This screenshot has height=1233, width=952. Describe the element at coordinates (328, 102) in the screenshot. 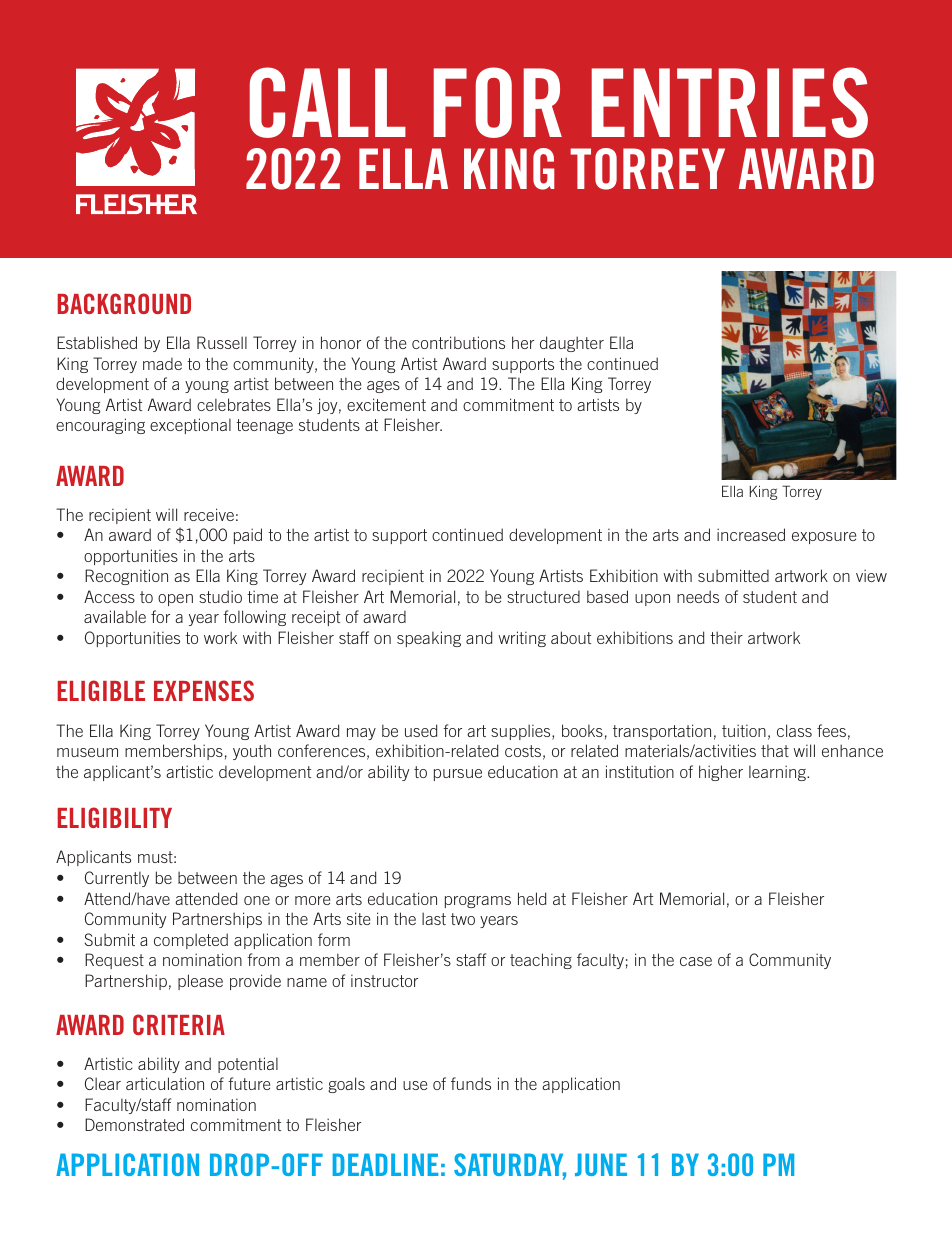

I see `CALL` at that location.
